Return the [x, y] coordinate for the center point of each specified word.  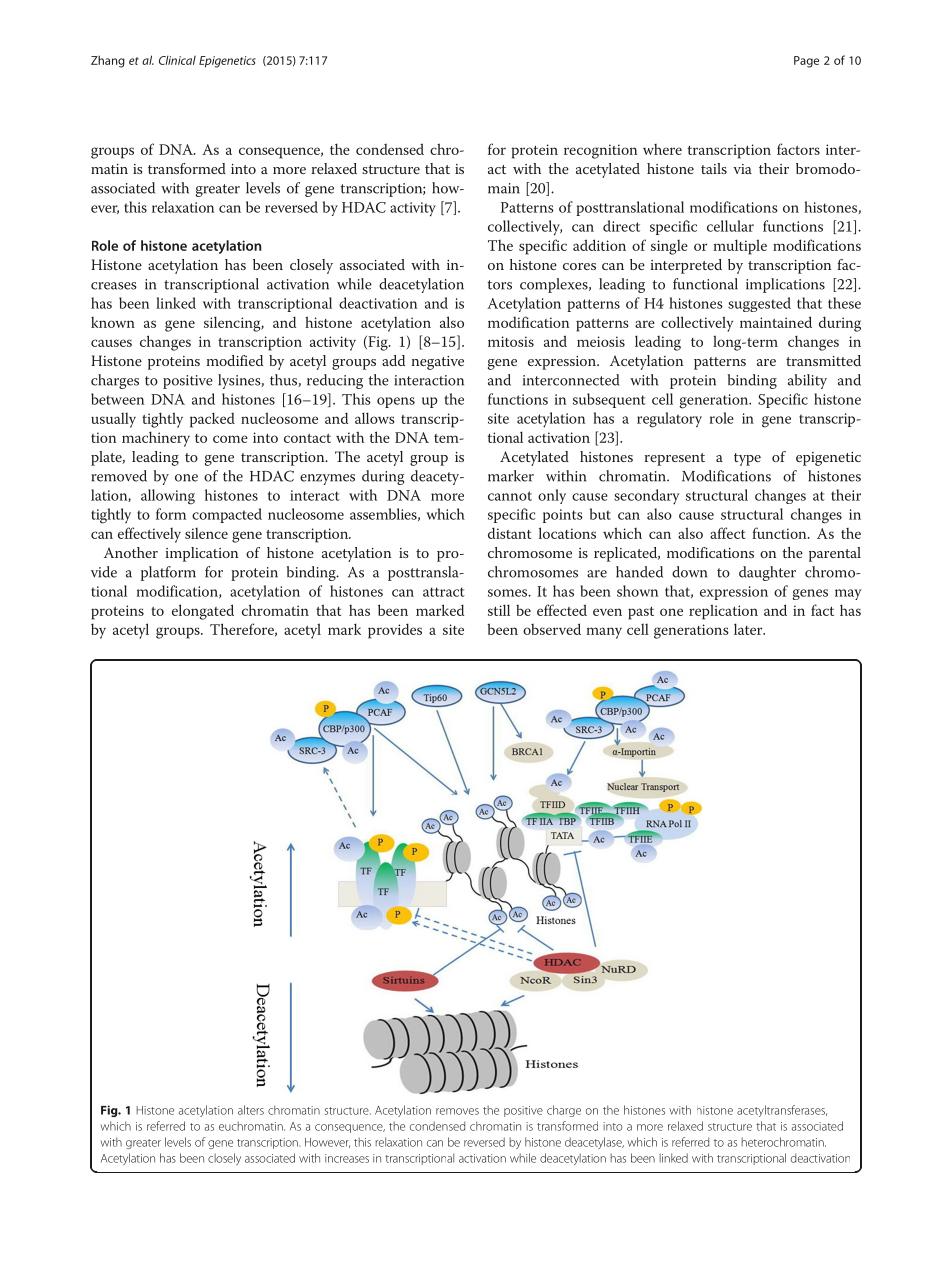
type [747, 459]
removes [457, 1111]
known [113, 322]
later [749, 629]
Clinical [177, 60]
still [499, 610]
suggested [759, 304]
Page [806, 62]
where [662, 149]
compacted [227, 515]
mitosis [511, 341]
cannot [510, 496]
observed [552, 629]
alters [251, 1110]
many [604, 633]
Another [131, 552]
